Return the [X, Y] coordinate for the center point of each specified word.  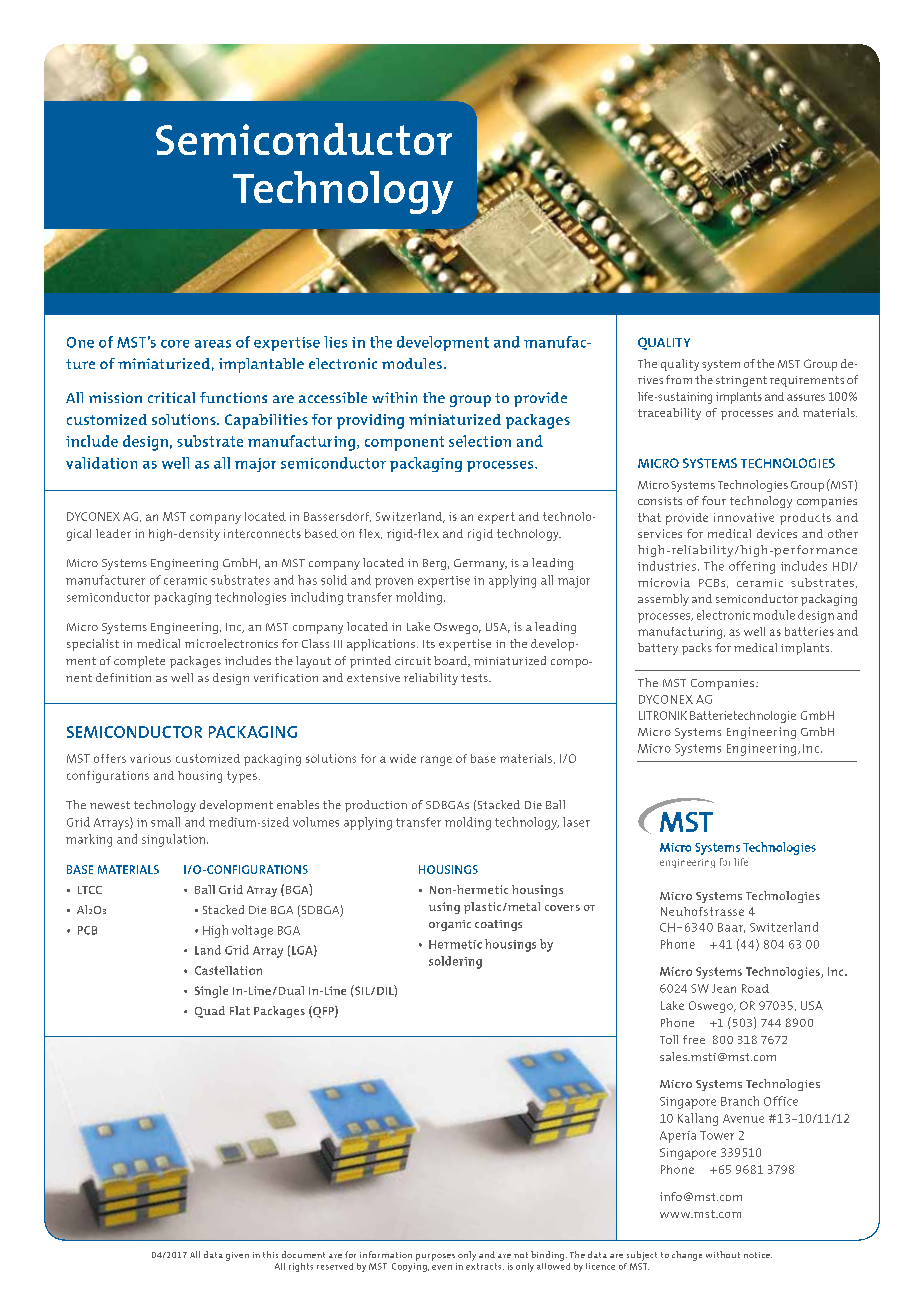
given [237, 1256]
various [150, 758]
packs [697, 649]
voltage [252, 931]
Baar [731, 928]
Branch [740, 1101]
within [394, 397]
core [175, 344]
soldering [455, 962]
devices [777, 533]
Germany [480, 564]
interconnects [262, 533]
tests [475, 678]
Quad [210, 1012]
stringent [741, 381]
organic [450, 925]
